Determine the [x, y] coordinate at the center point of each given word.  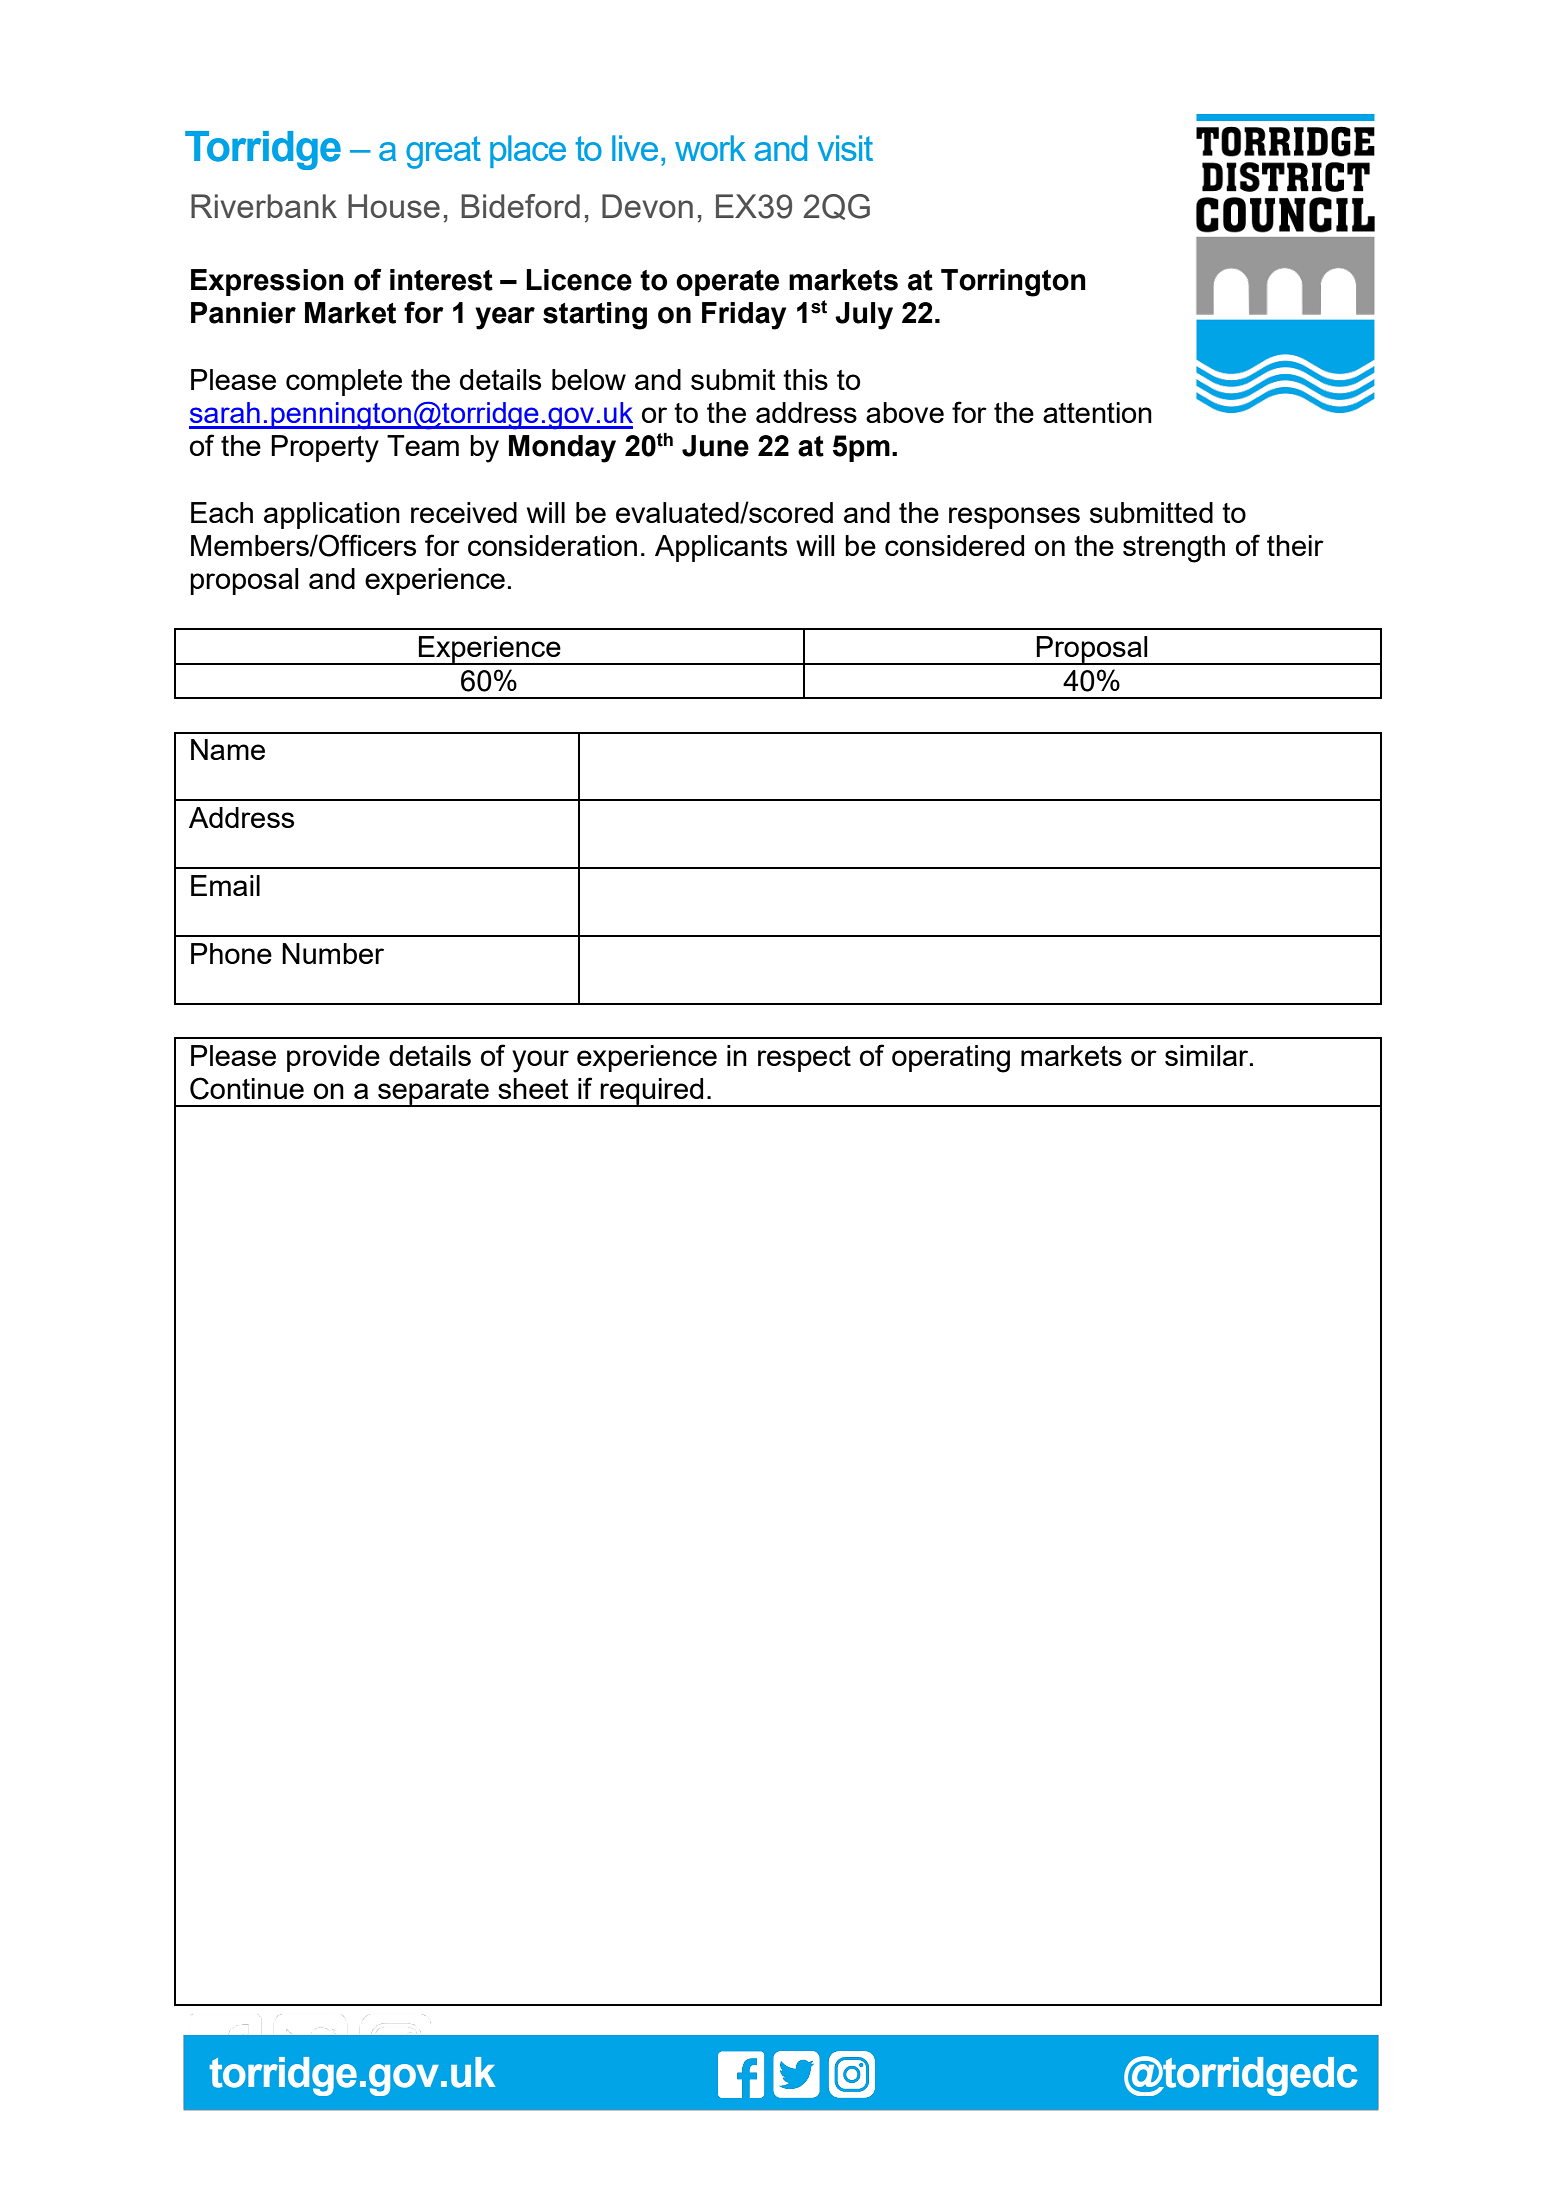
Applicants [721, 548]
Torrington [1013, 283]
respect [804, 1059]
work [710, 148]
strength [1174, 549]
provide [333, 1058]
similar [1208, 1055]
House [394, 206]
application [332, 515]
